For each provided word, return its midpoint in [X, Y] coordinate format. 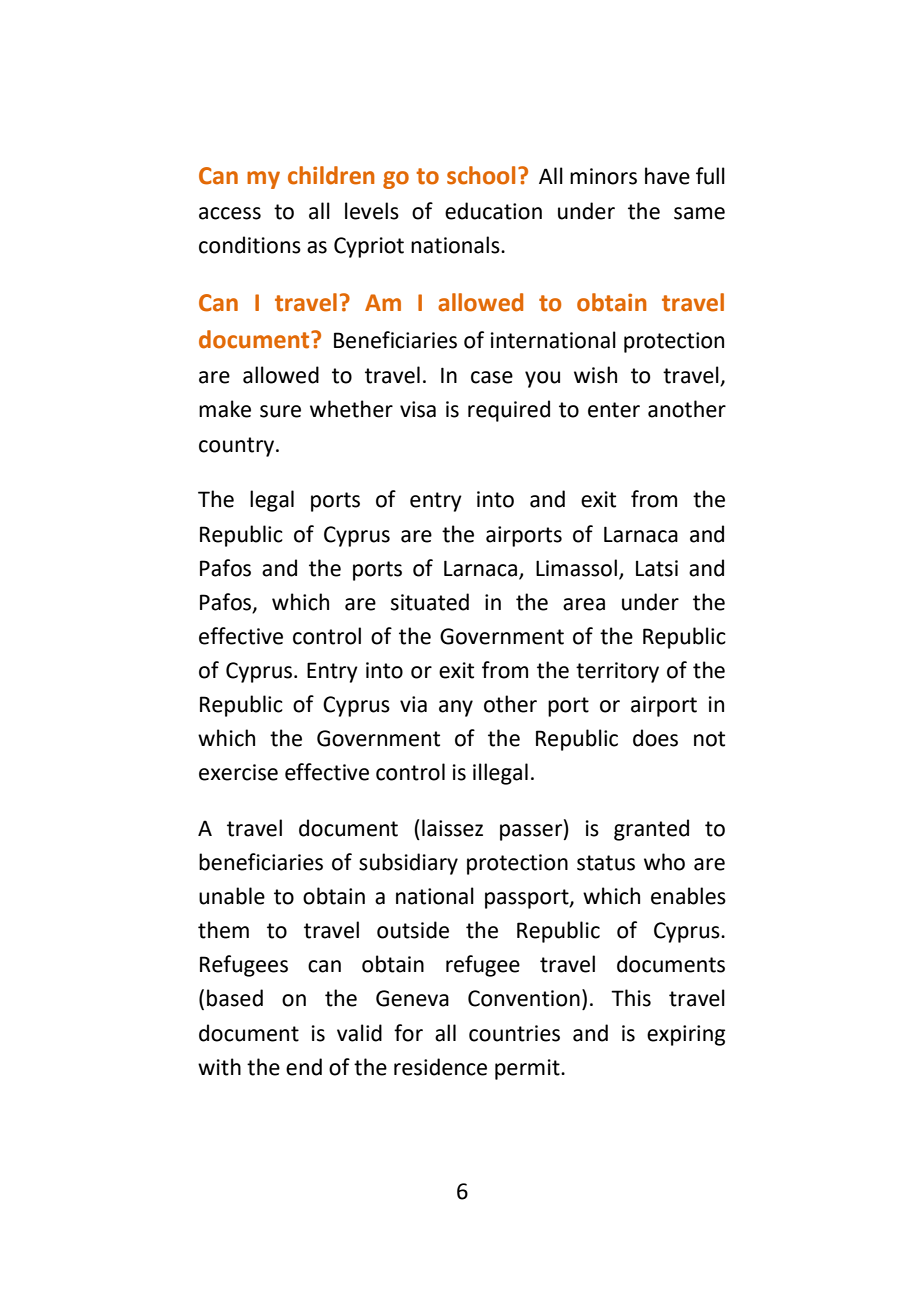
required [509, 411]
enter [614, 410]
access [230, 213]
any [456, 708]
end [304, 1067]
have [667, 176]
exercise [238, 772]
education [493, 211]
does [655, 738]
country [238, 447]
